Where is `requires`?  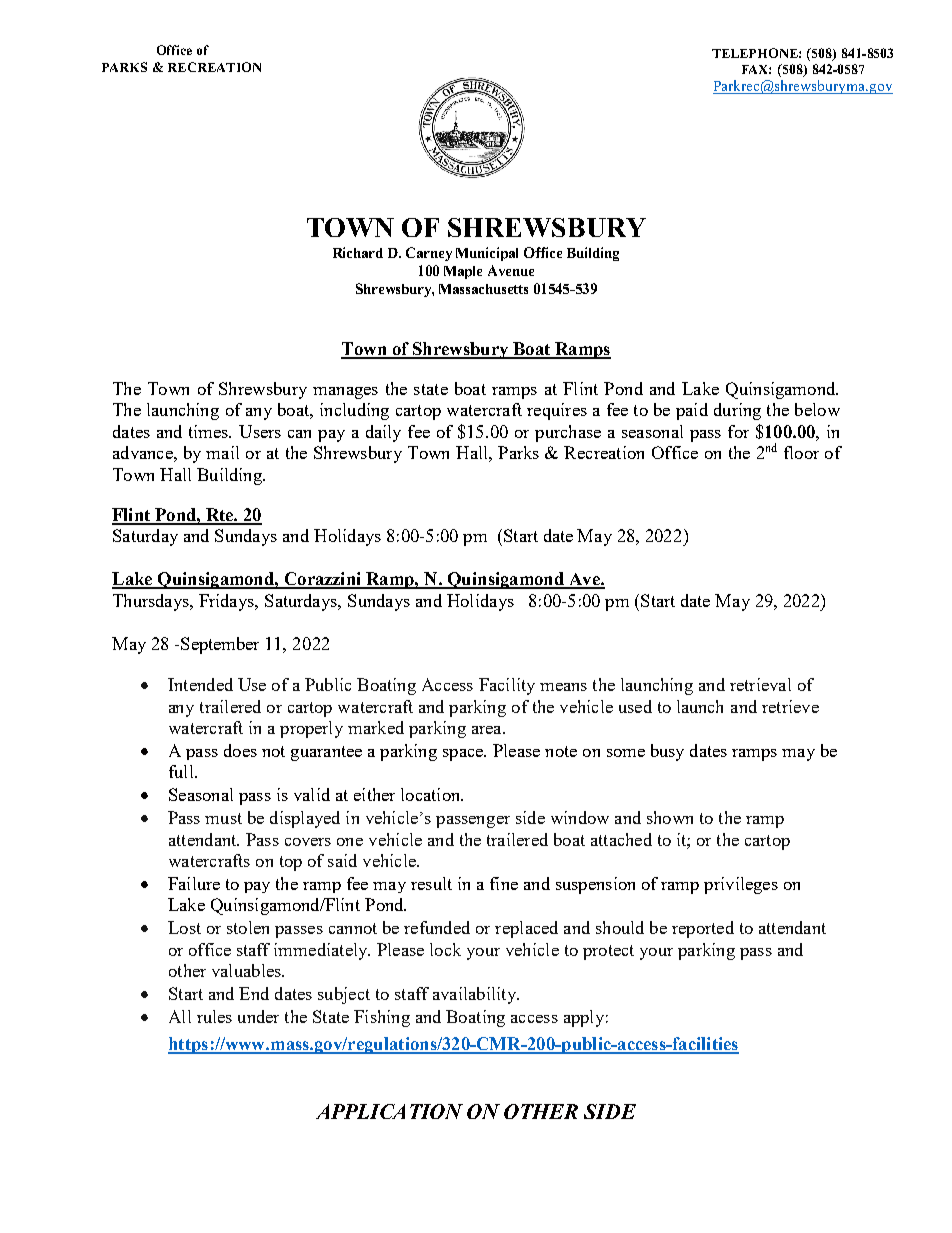
requires is located at coordinates (557, 411).
